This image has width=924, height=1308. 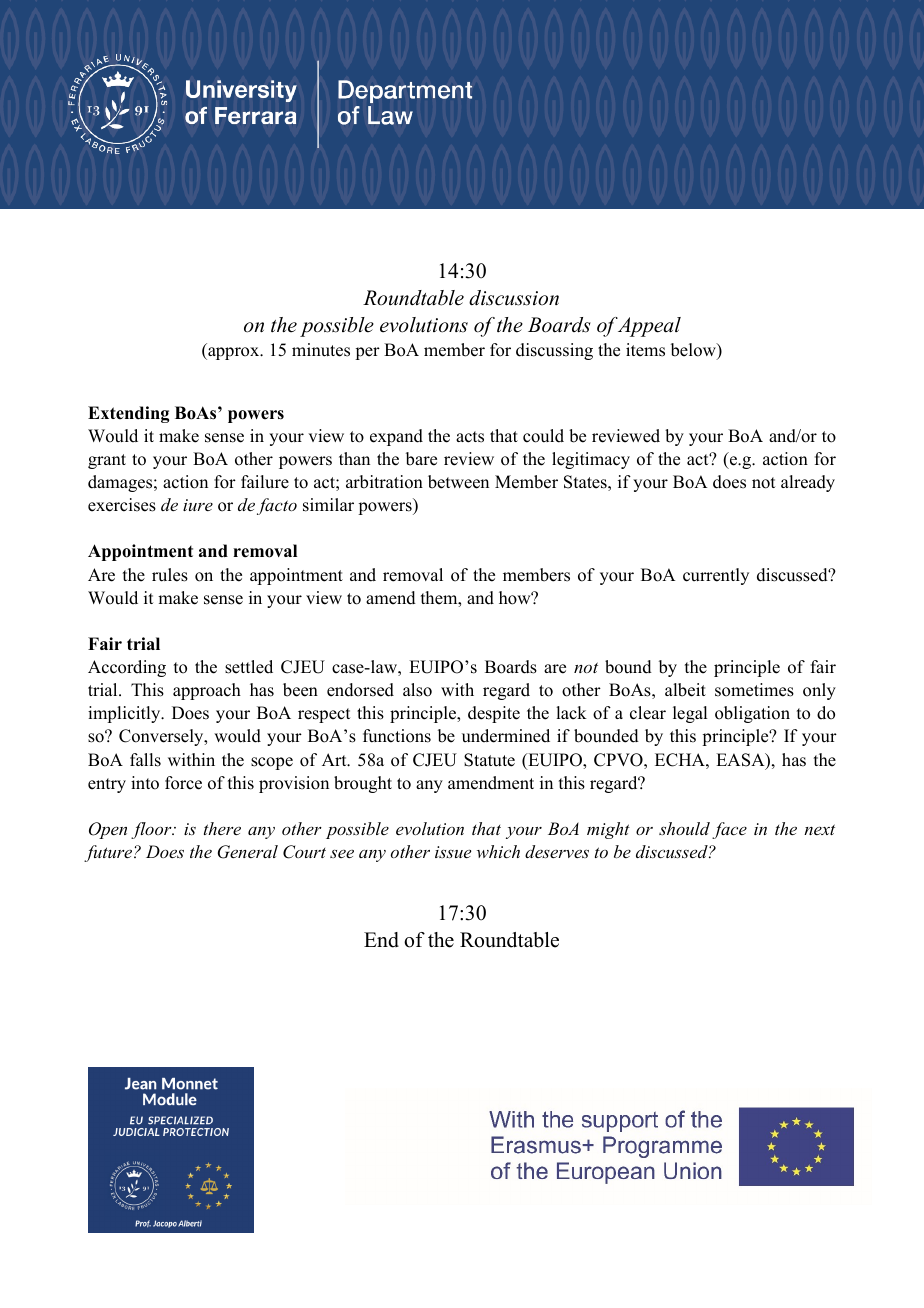 What do you see at coordinates (170, 575) in the image?
I see `rules` at bounding box center [170, 575].
